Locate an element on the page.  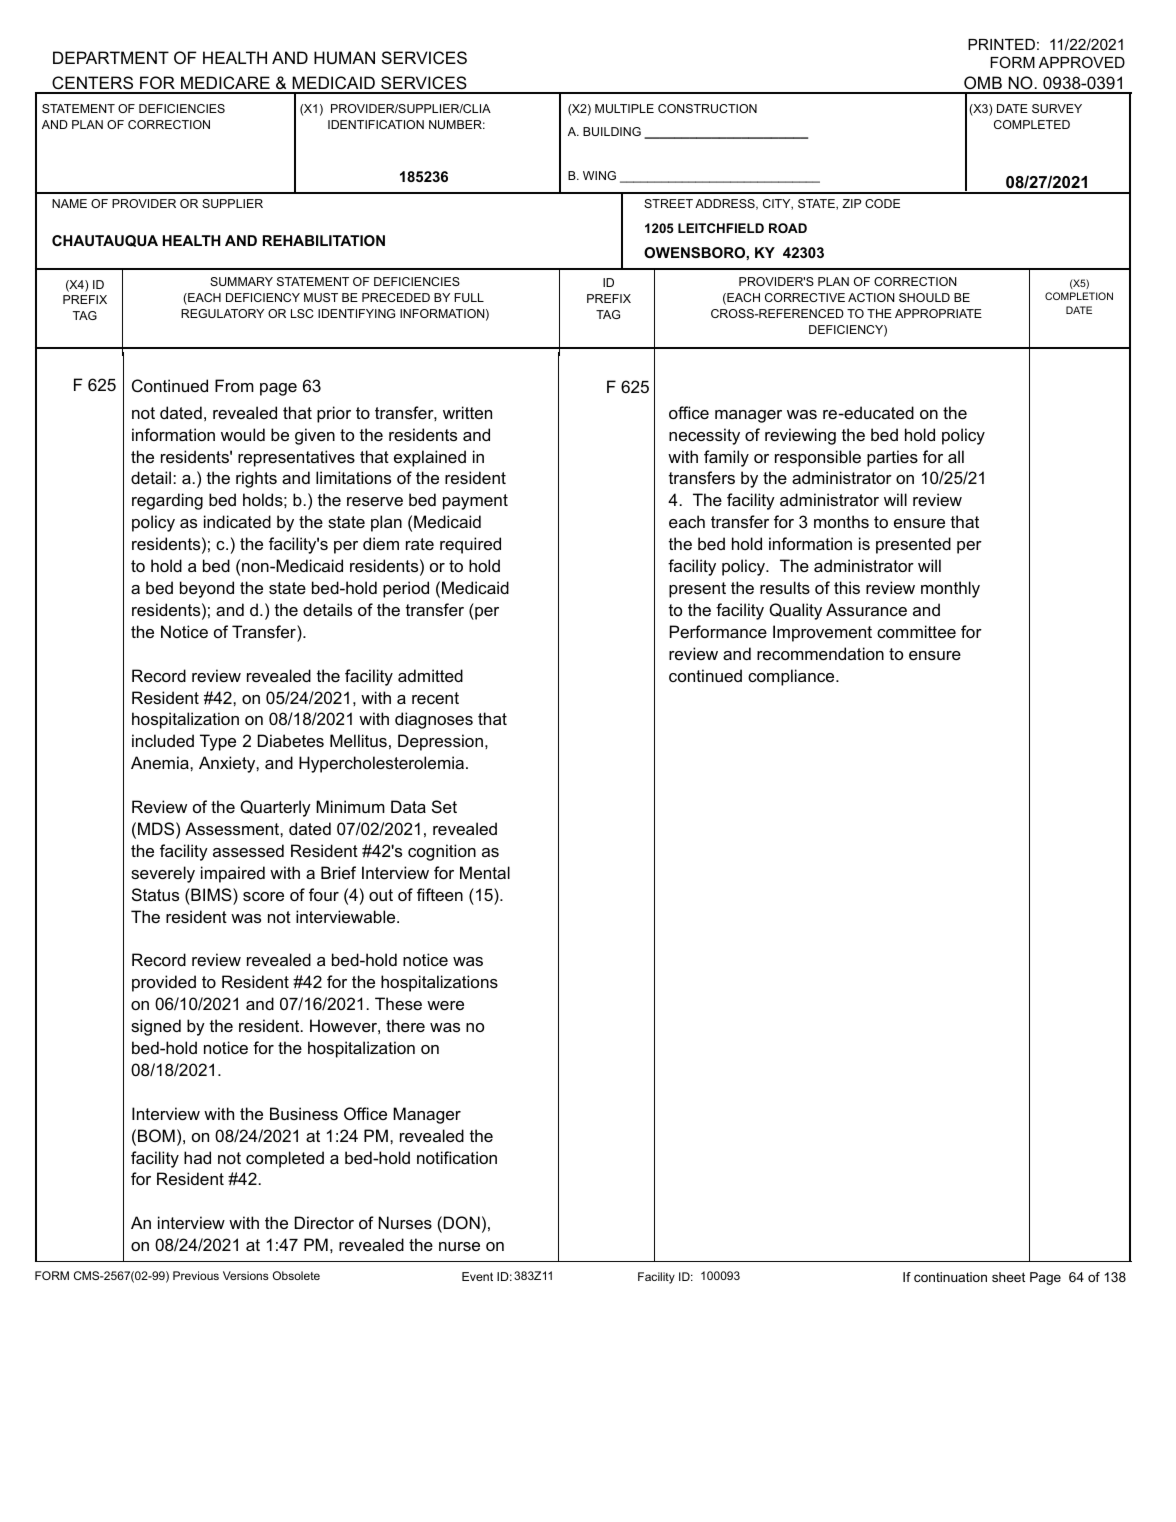
Previous is located at coordinates (196, 1275).
